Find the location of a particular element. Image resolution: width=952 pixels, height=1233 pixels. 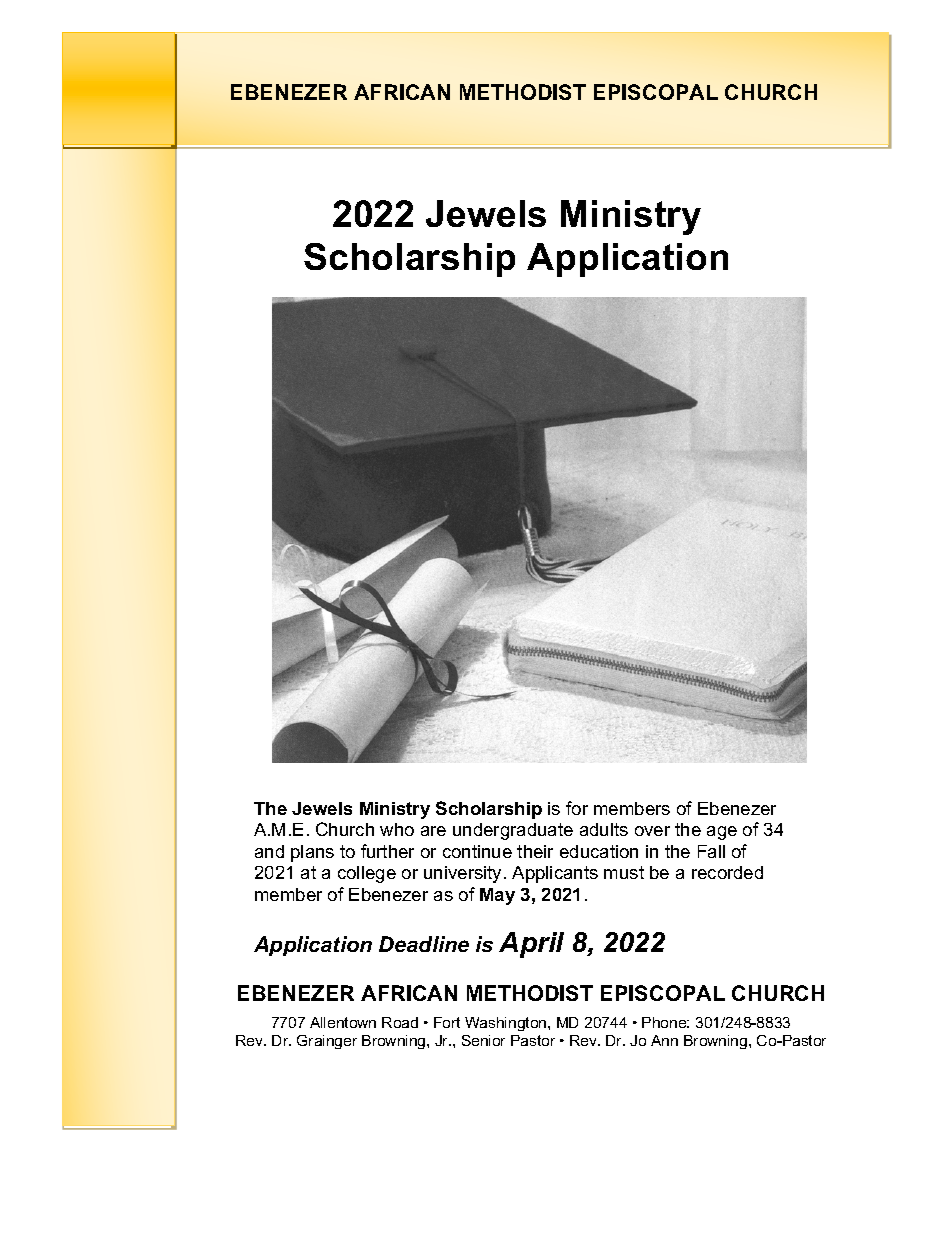

Washington is located at coordinates (507, 1024).
